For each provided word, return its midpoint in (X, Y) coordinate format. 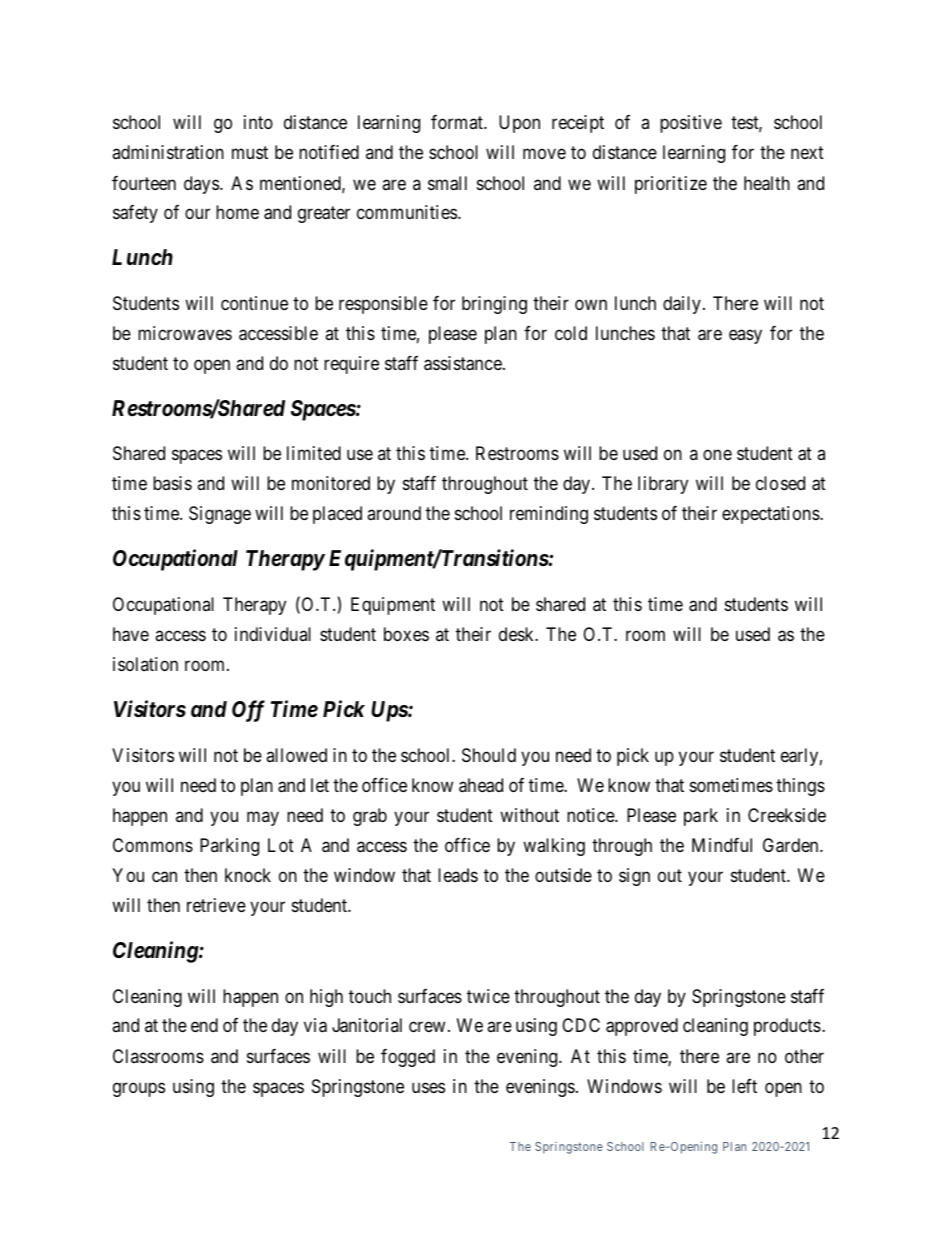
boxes (406, 634)
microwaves (185, 333)
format (458, 122)
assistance (464, 363)
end (204, 1025)
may (263, 818)
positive (691, 124)
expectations (771, 515)
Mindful (722, 845)
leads (458, 875)
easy (745, 336)
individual (273, 634)
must (250, 152)
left (744, 1086)
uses (428, 1087)
